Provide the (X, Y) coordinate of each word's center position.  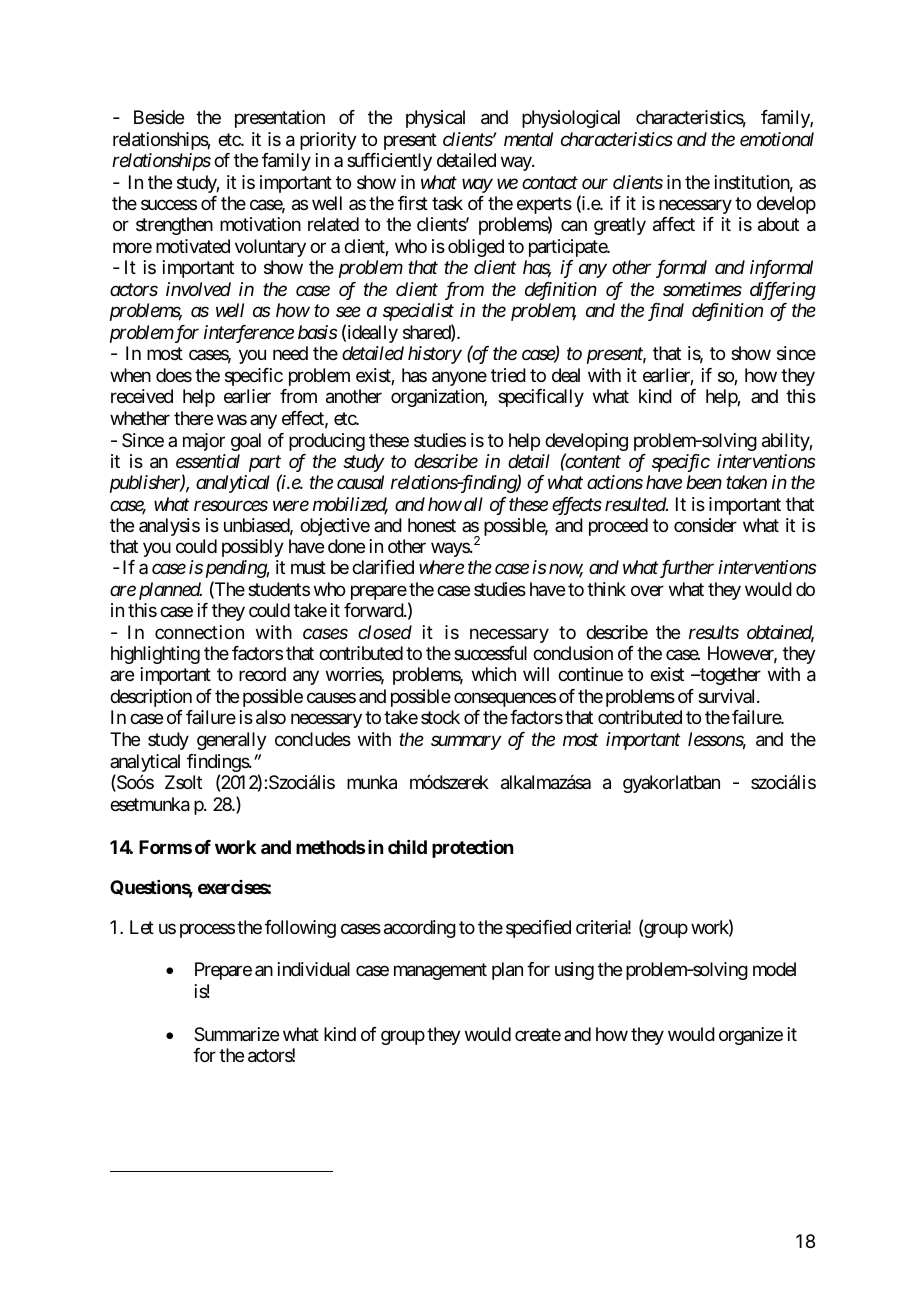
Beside (159, 117)
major (204, 442)
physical (435, 119)
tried (508, 375)
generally (232, 741)
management (440, 972)
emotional (777, 139)
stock (440, 717)
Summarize (236, 1034)
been (704, 482)
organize (751, 1036)
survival (728, 696)
